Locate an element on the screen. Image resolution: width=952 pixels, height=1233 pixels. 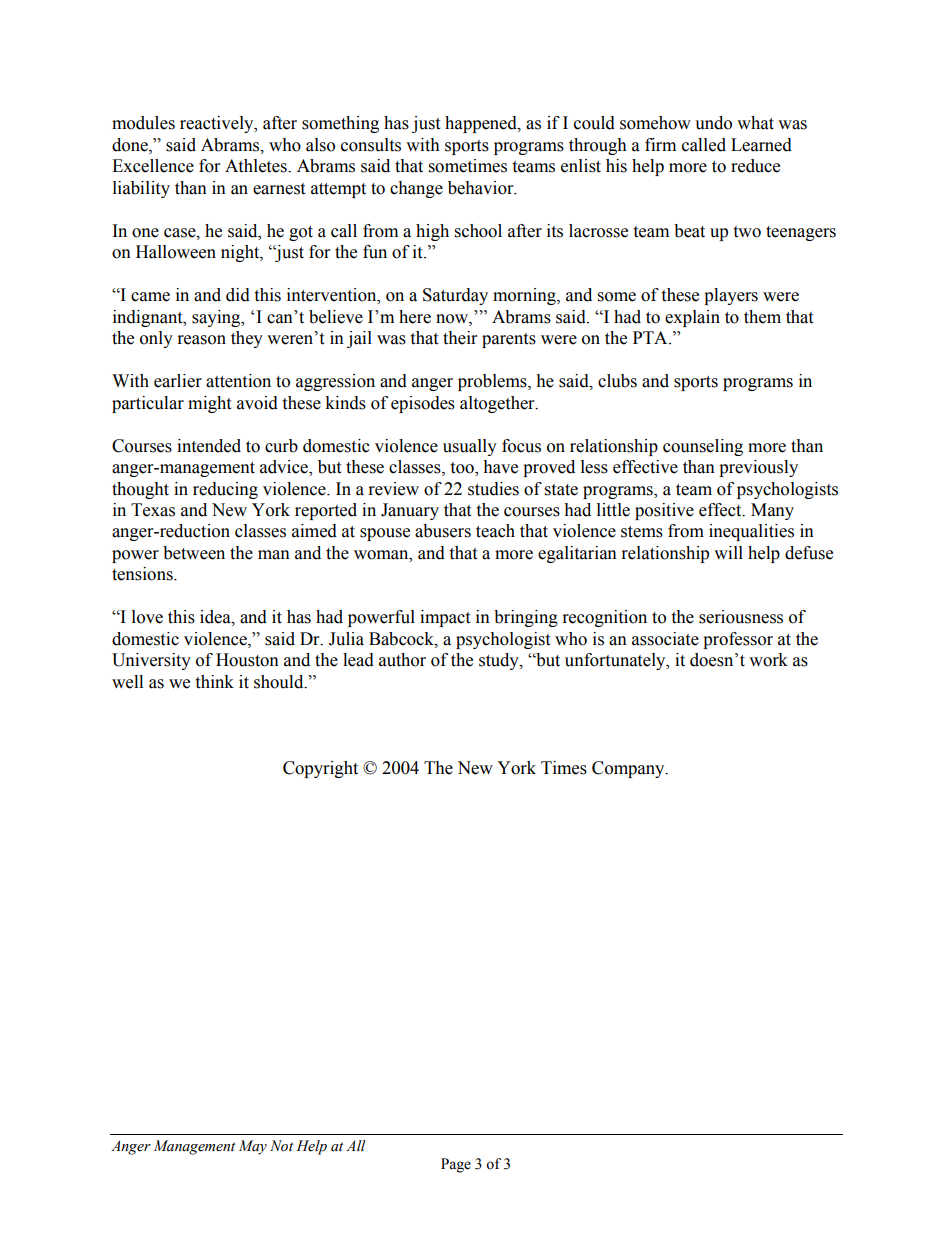
Copyright is located at coordinates (320, 769).
